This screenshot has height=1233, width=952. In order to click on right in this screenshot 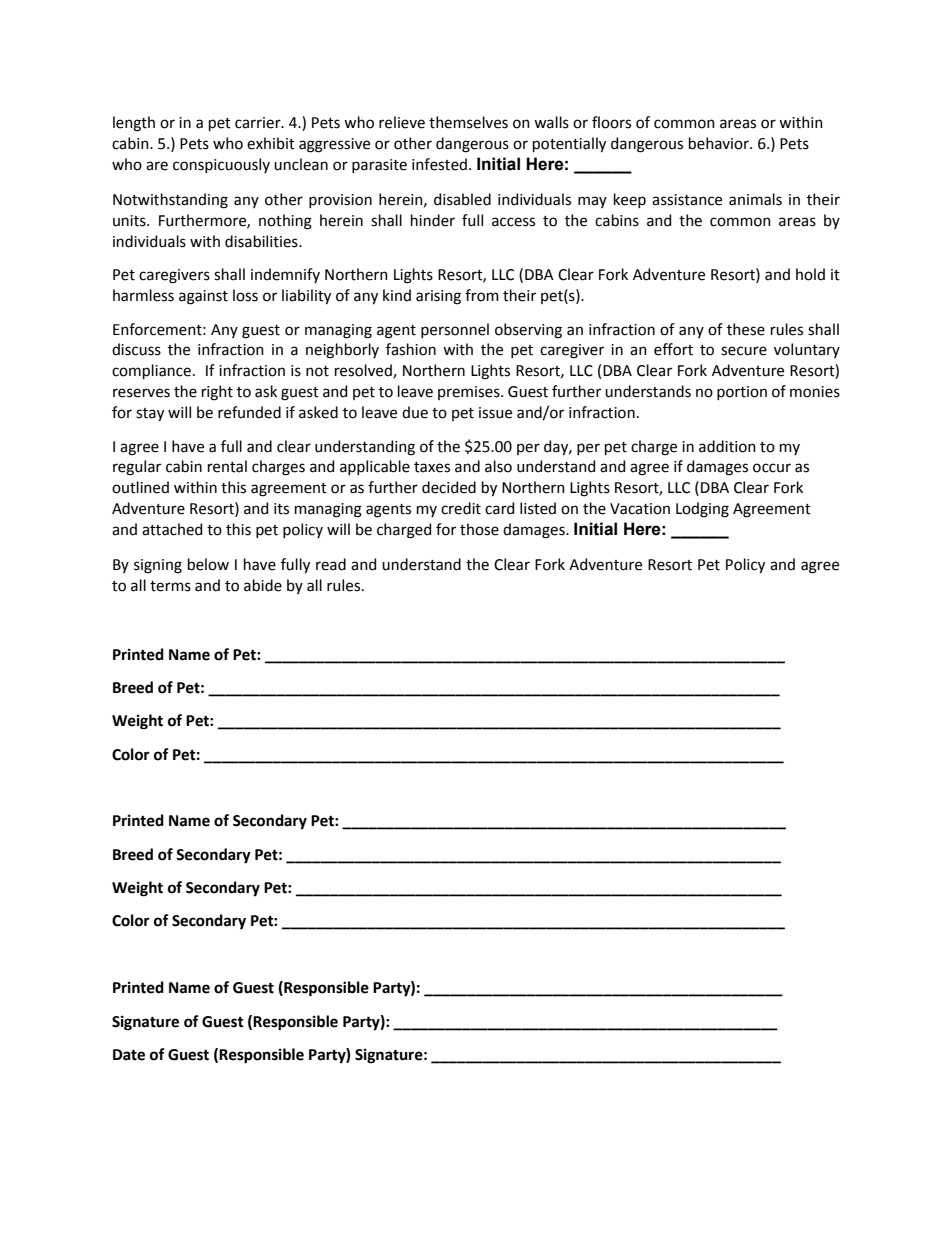, I will do `click(217, 393)`.
